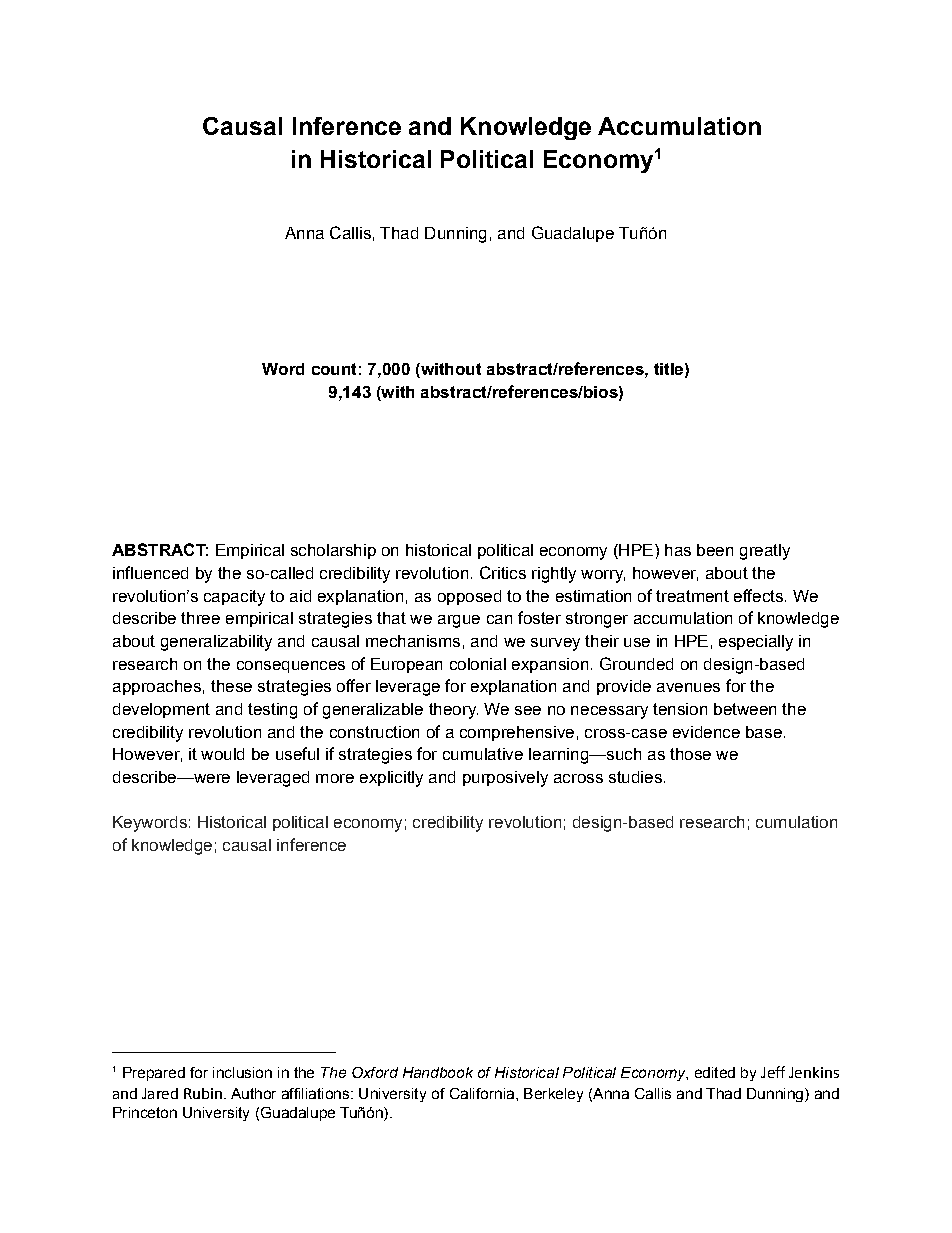 This screenshot has height=1233, width=952. I want to click on California, so click(483, 1093).
